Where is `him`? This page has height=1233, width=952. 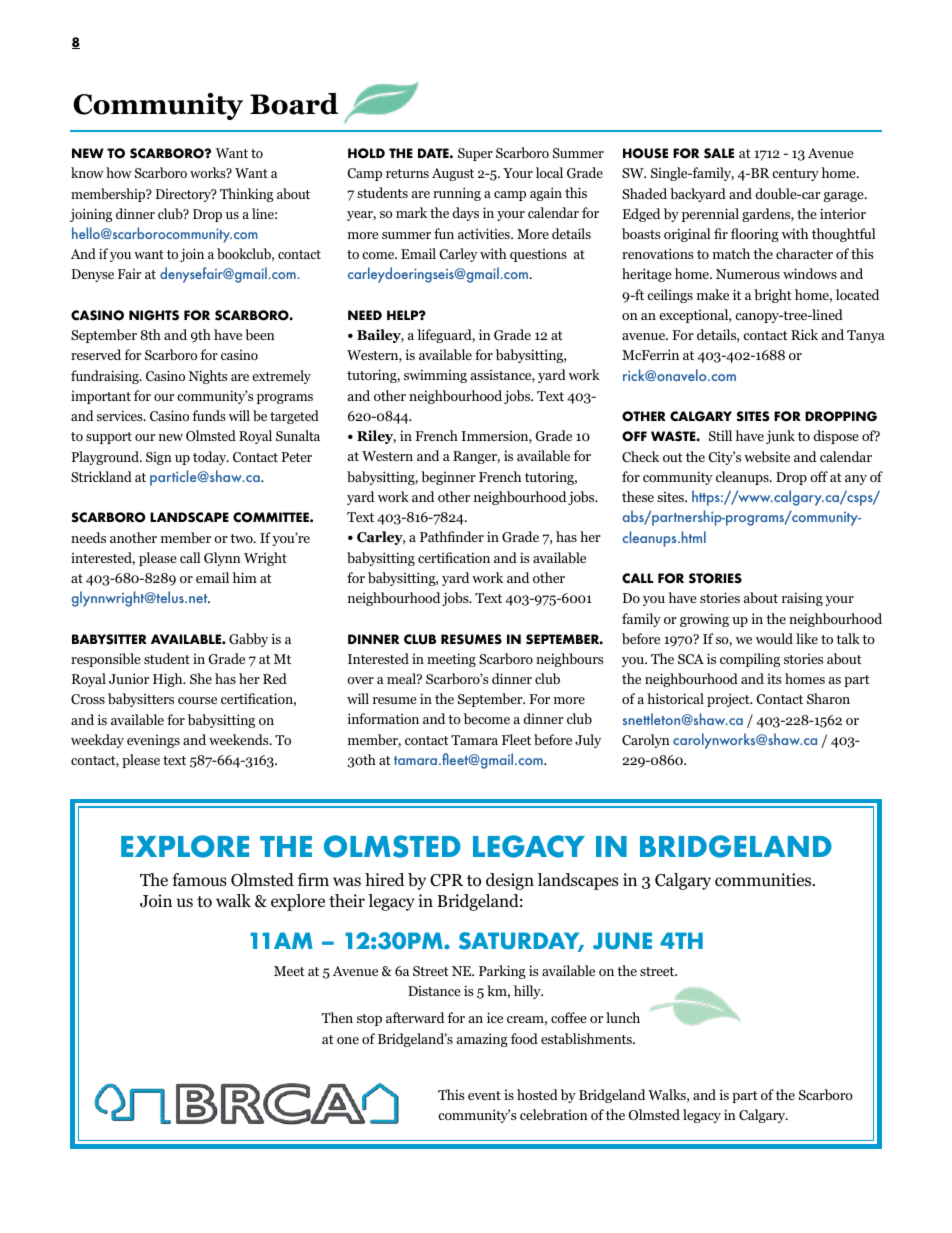 him is located at coordinates (244, 577).
